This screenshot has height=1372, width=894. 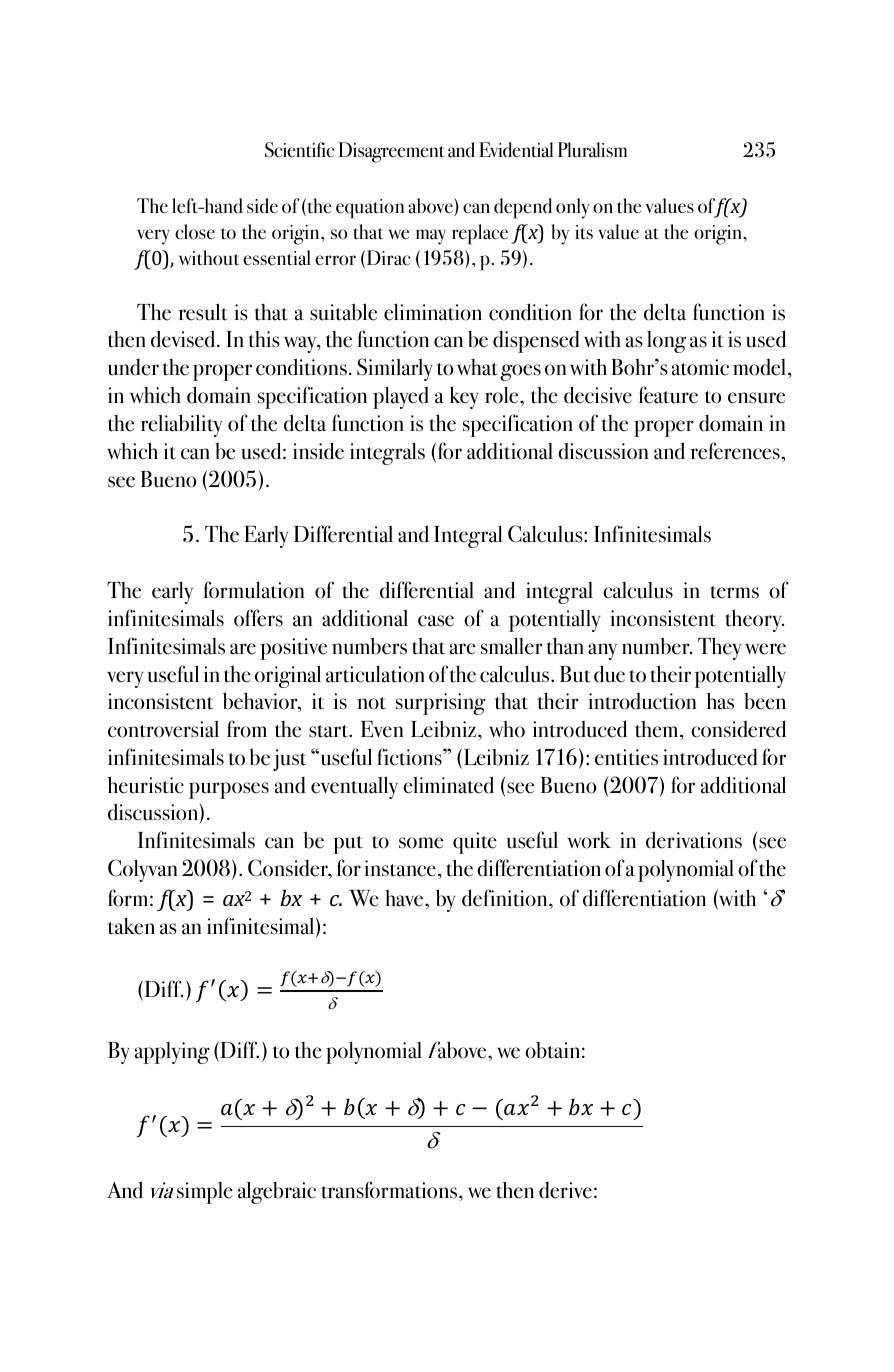 What do you see at coordinates (195, 232) in the screenshot?
I see `close` at bounding box center [195, 232].
